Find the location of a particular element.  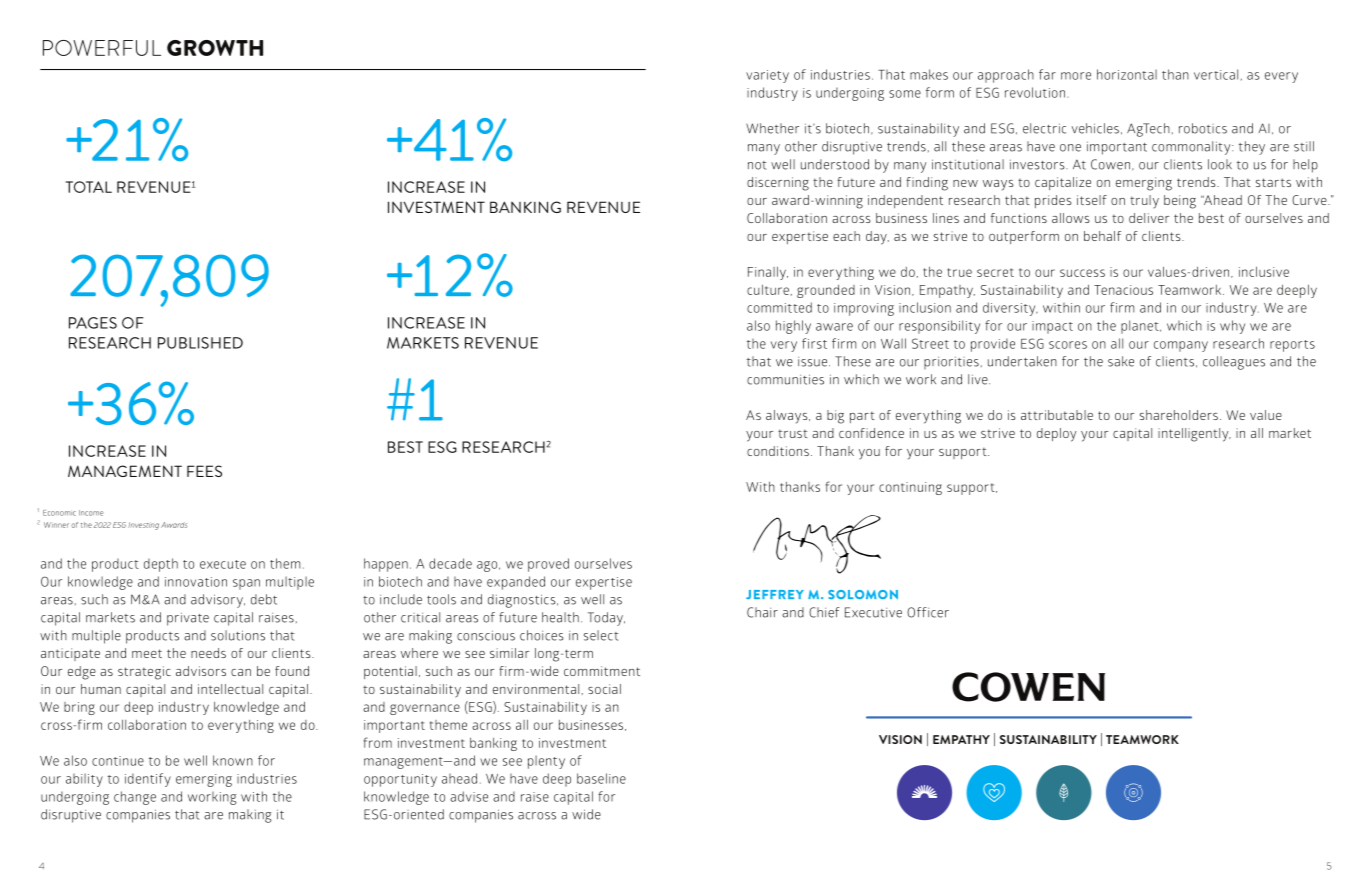

Officer is located at coordinates (928, 612).
